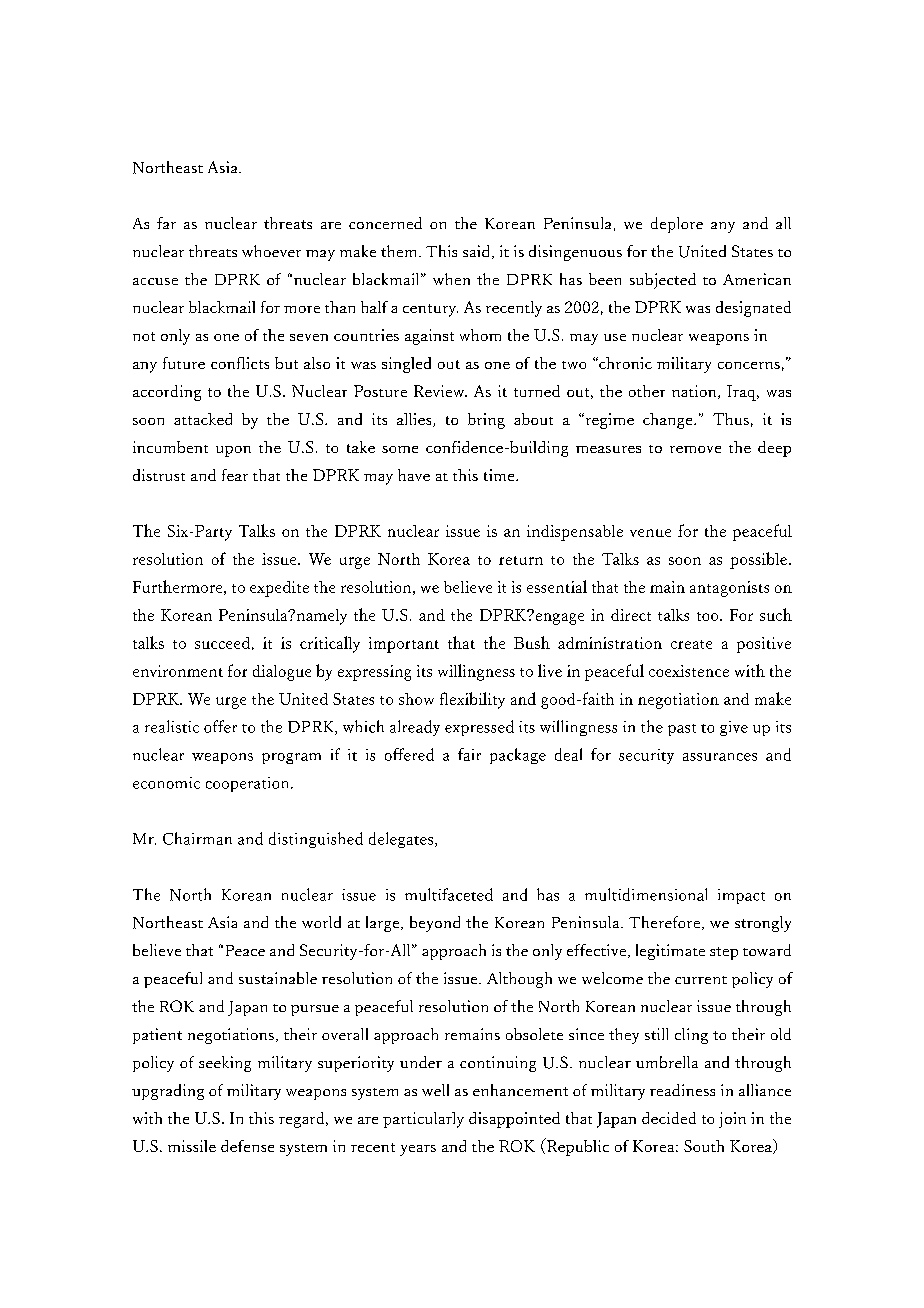 The width and height of the screenshot is (924, 1308). Describe the element at coordinates (689, 671) in the screenshot. I see `coexistence` at that location.
